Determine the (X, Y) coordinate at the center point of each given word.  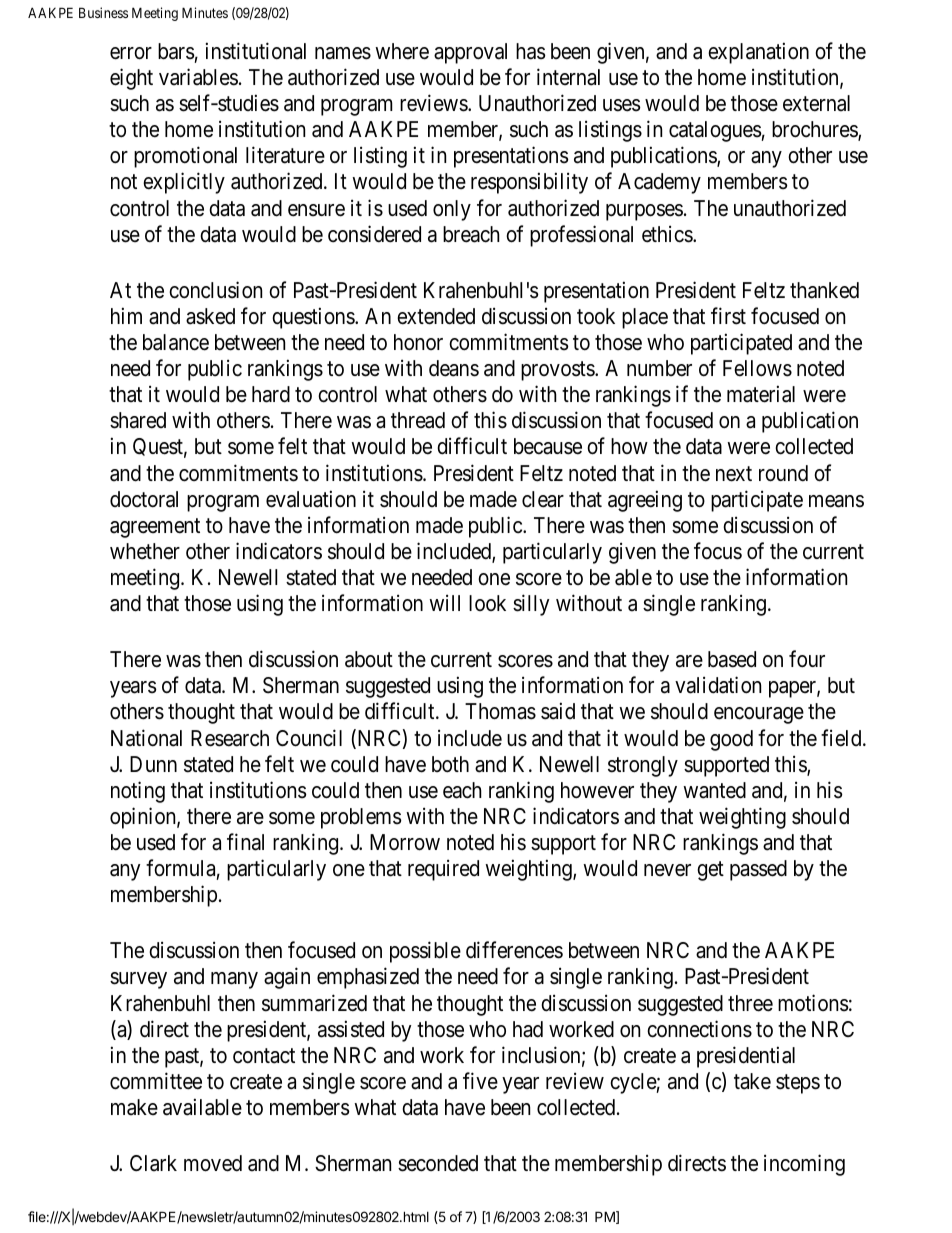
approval (470, 53)
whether (145, 551)
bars (176, 51)
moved (213, 1163)
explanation (758, 53)
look (487, 603)
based (732, 659)
